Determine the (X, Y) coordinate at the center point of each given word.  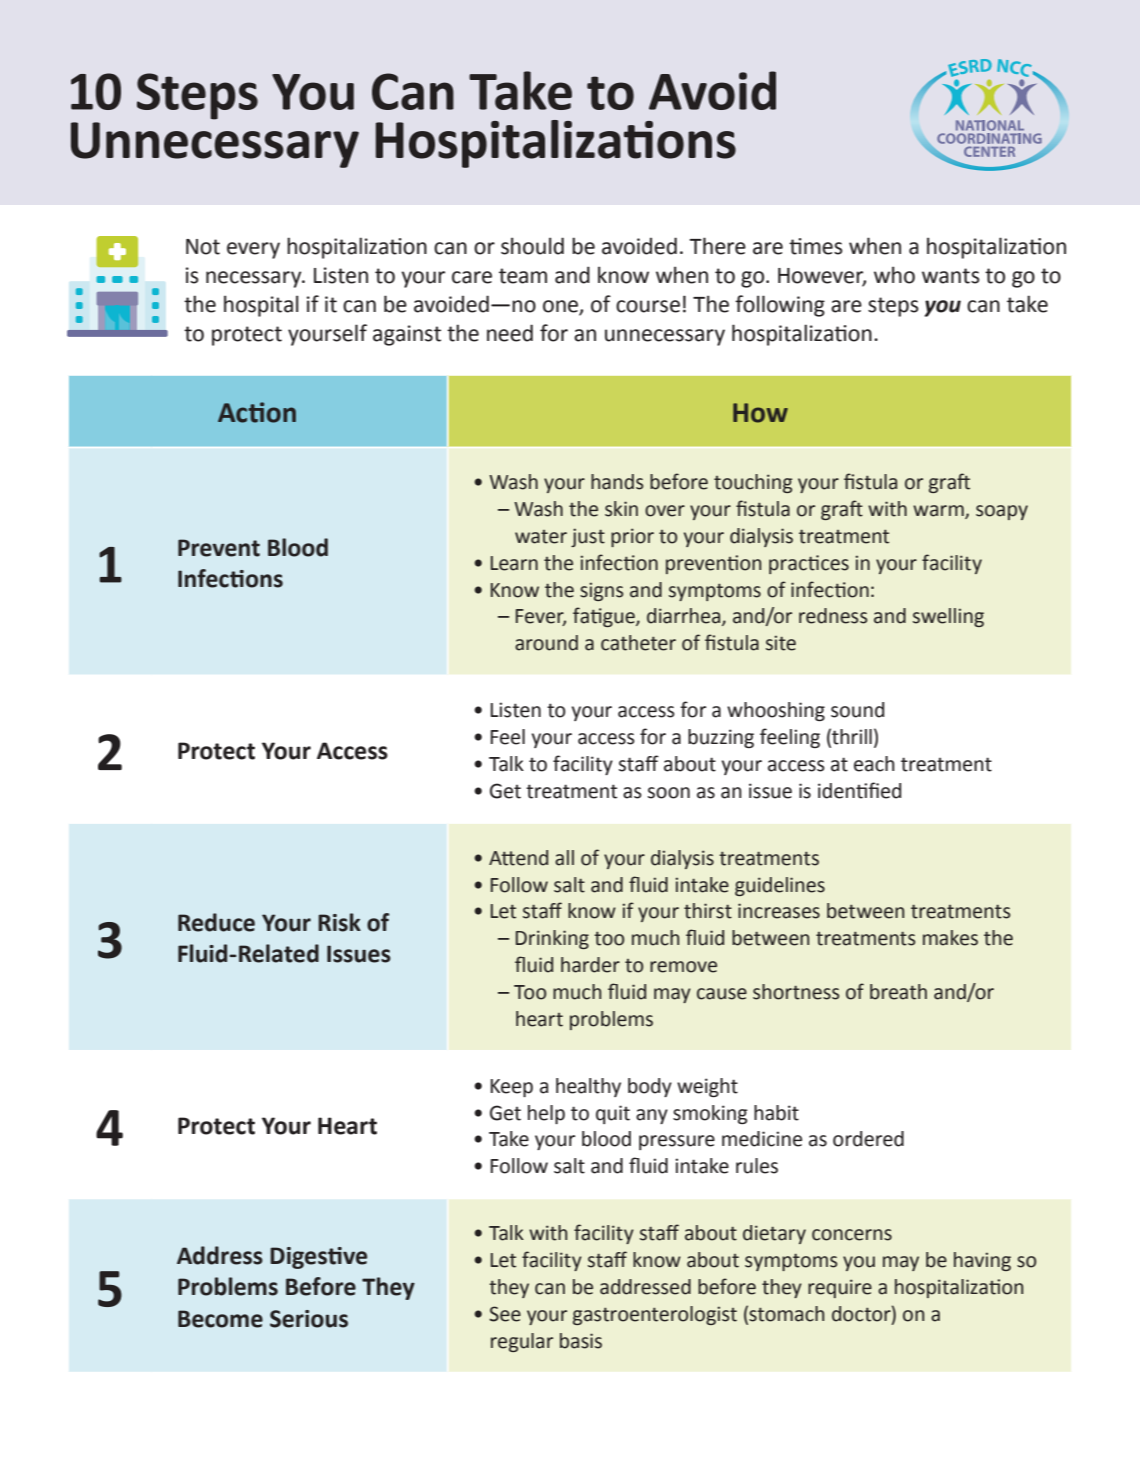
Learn (514, 563)
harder (590, 965)
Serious (309, 1319)
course (648, 306)
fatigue (605, 617)
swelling (948, 617)
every (253, 250)
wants (951, 276)
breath (898, 992)
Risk (339, 922)
